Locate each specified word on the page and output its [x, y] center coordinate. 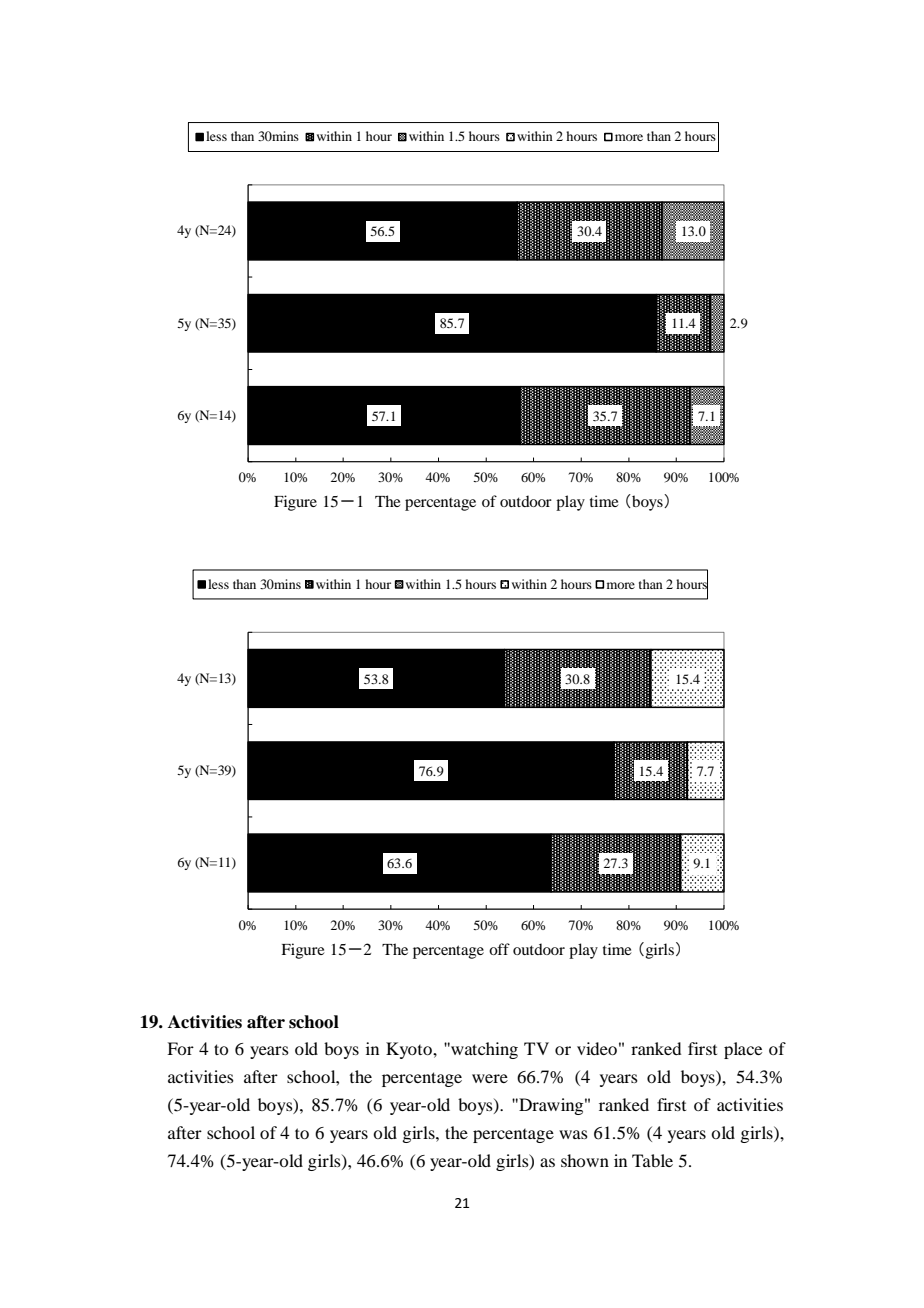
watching [483, 1050]
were [490, 1078]
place [743, 1050]
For [180, 1048]
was [573, 1134]
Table [652, 1160]
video [597, 1048]
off [499, 949]
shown [585, 1160]
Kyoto [410, 1050]
